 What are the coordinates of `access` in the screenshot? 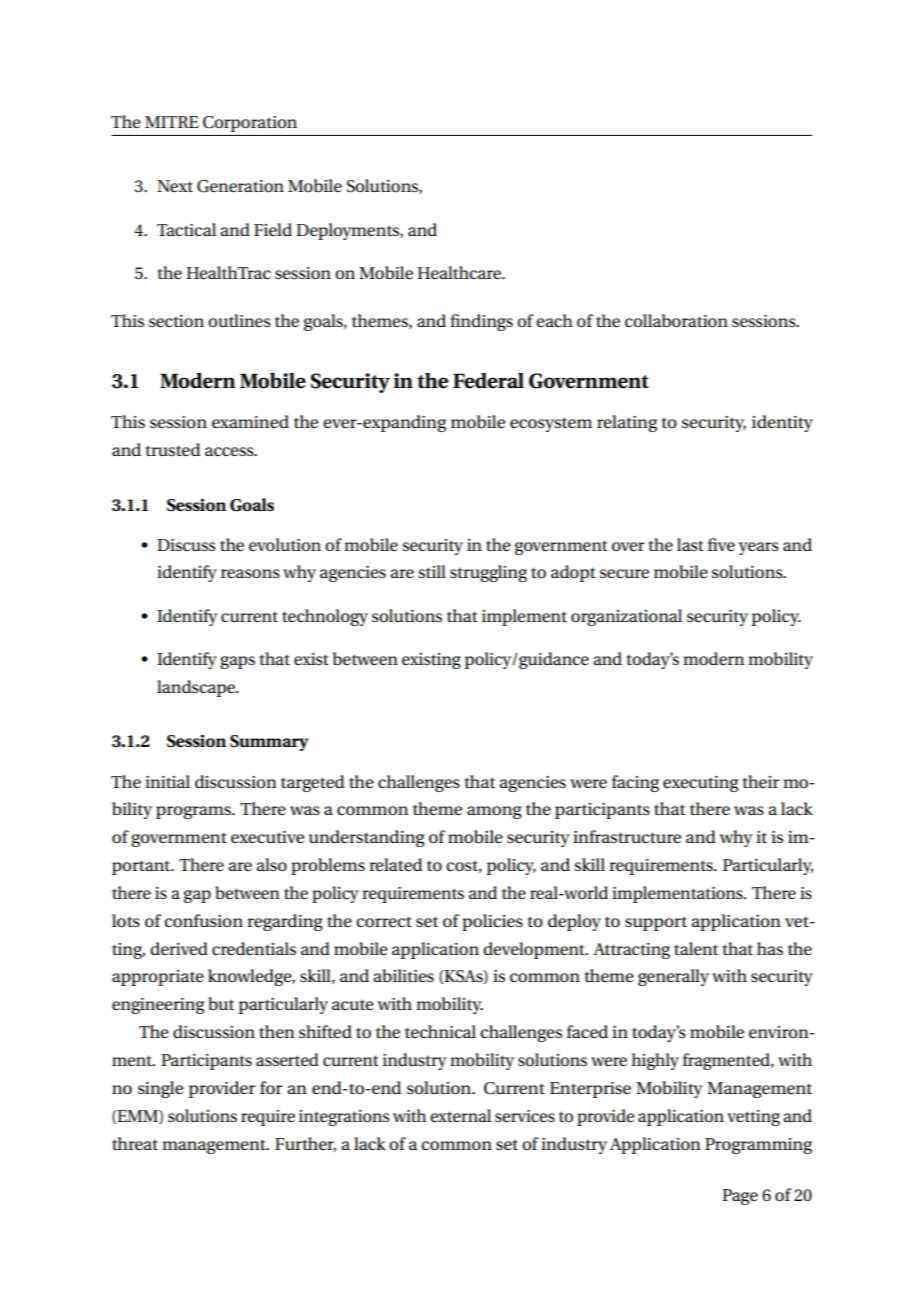 It's located at (230, 452).
